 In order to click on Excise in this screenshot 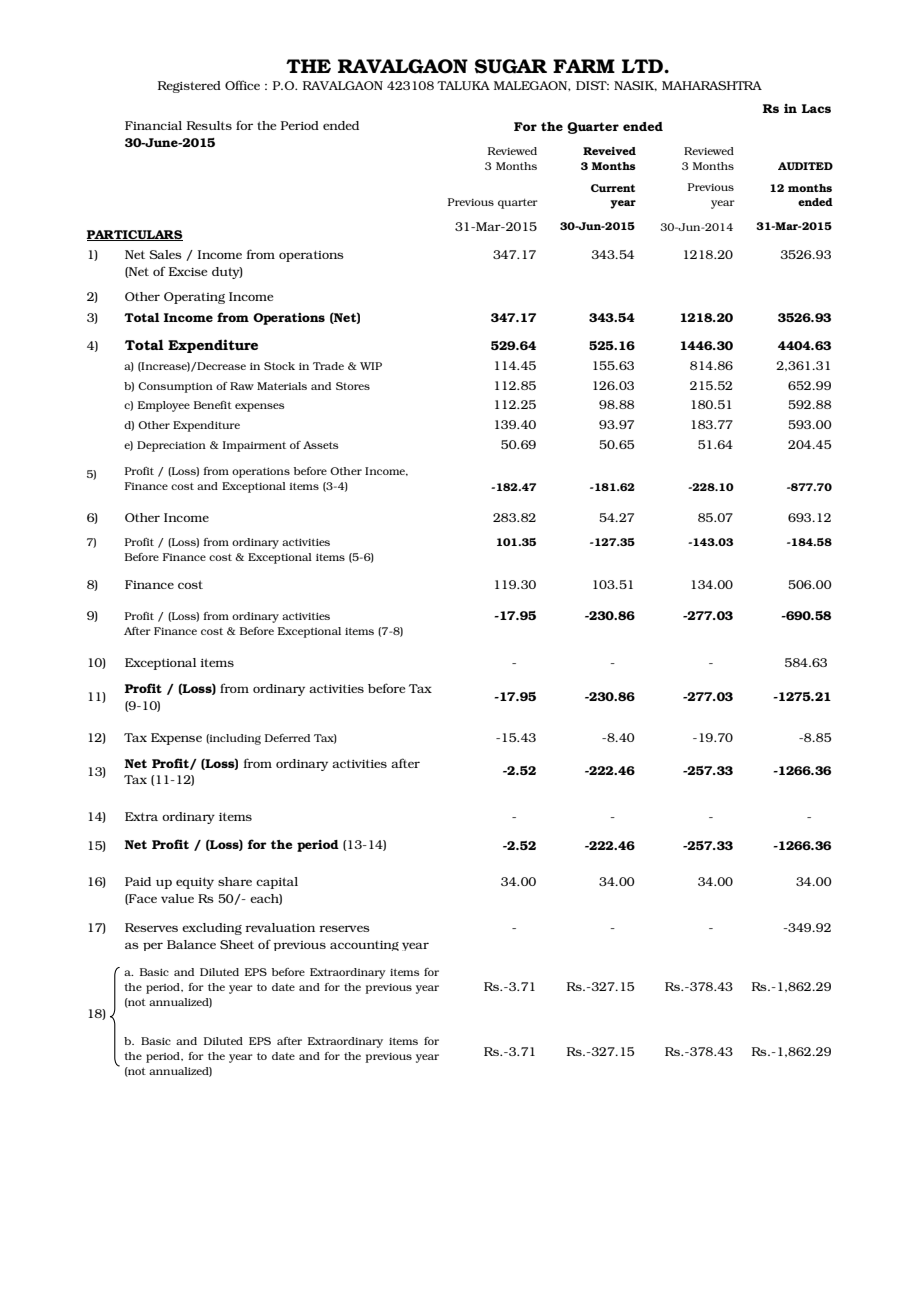, I will do `click(188, 271)`.
